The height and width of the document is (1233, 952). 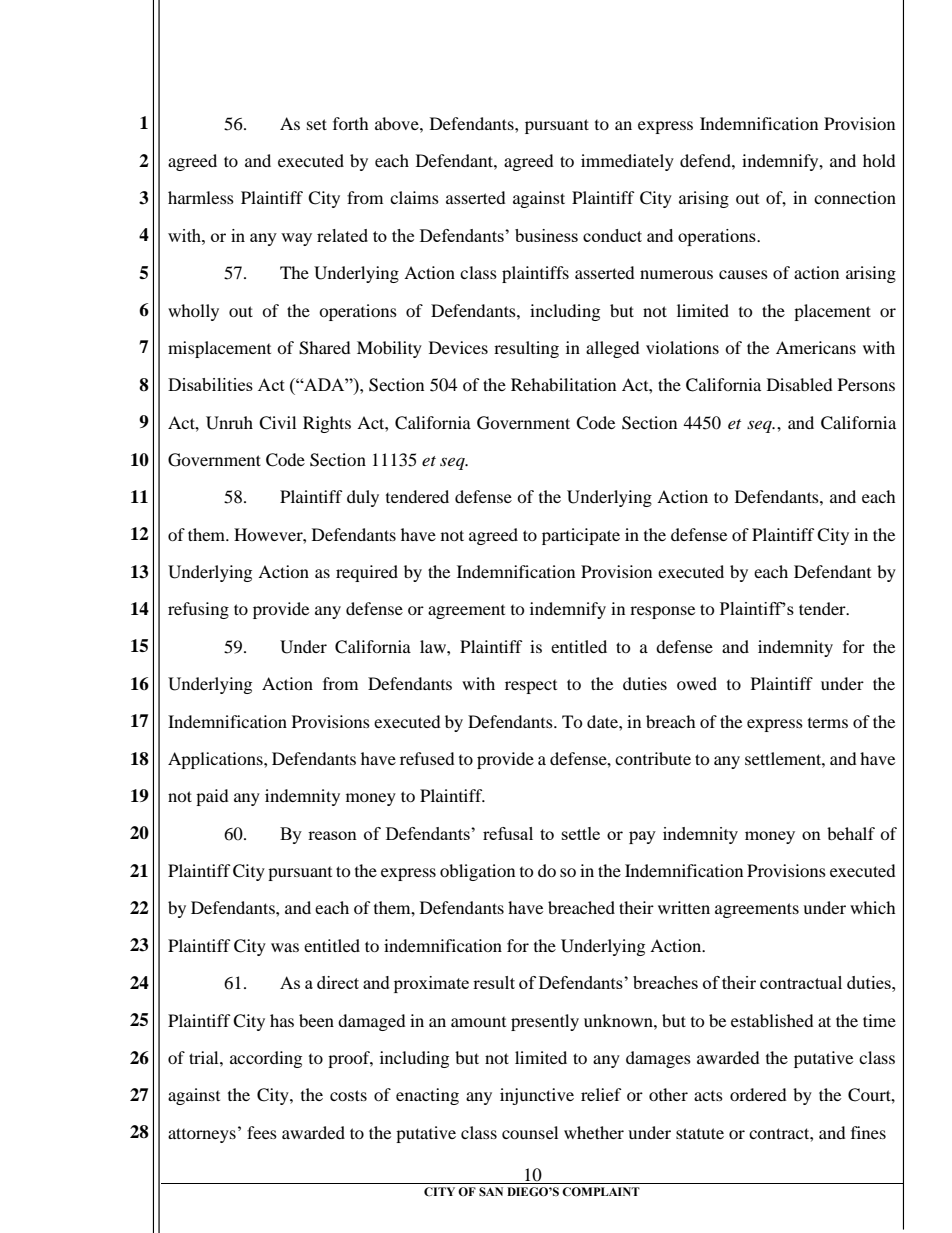 I want to click on was, so click(x=285, y=947).
